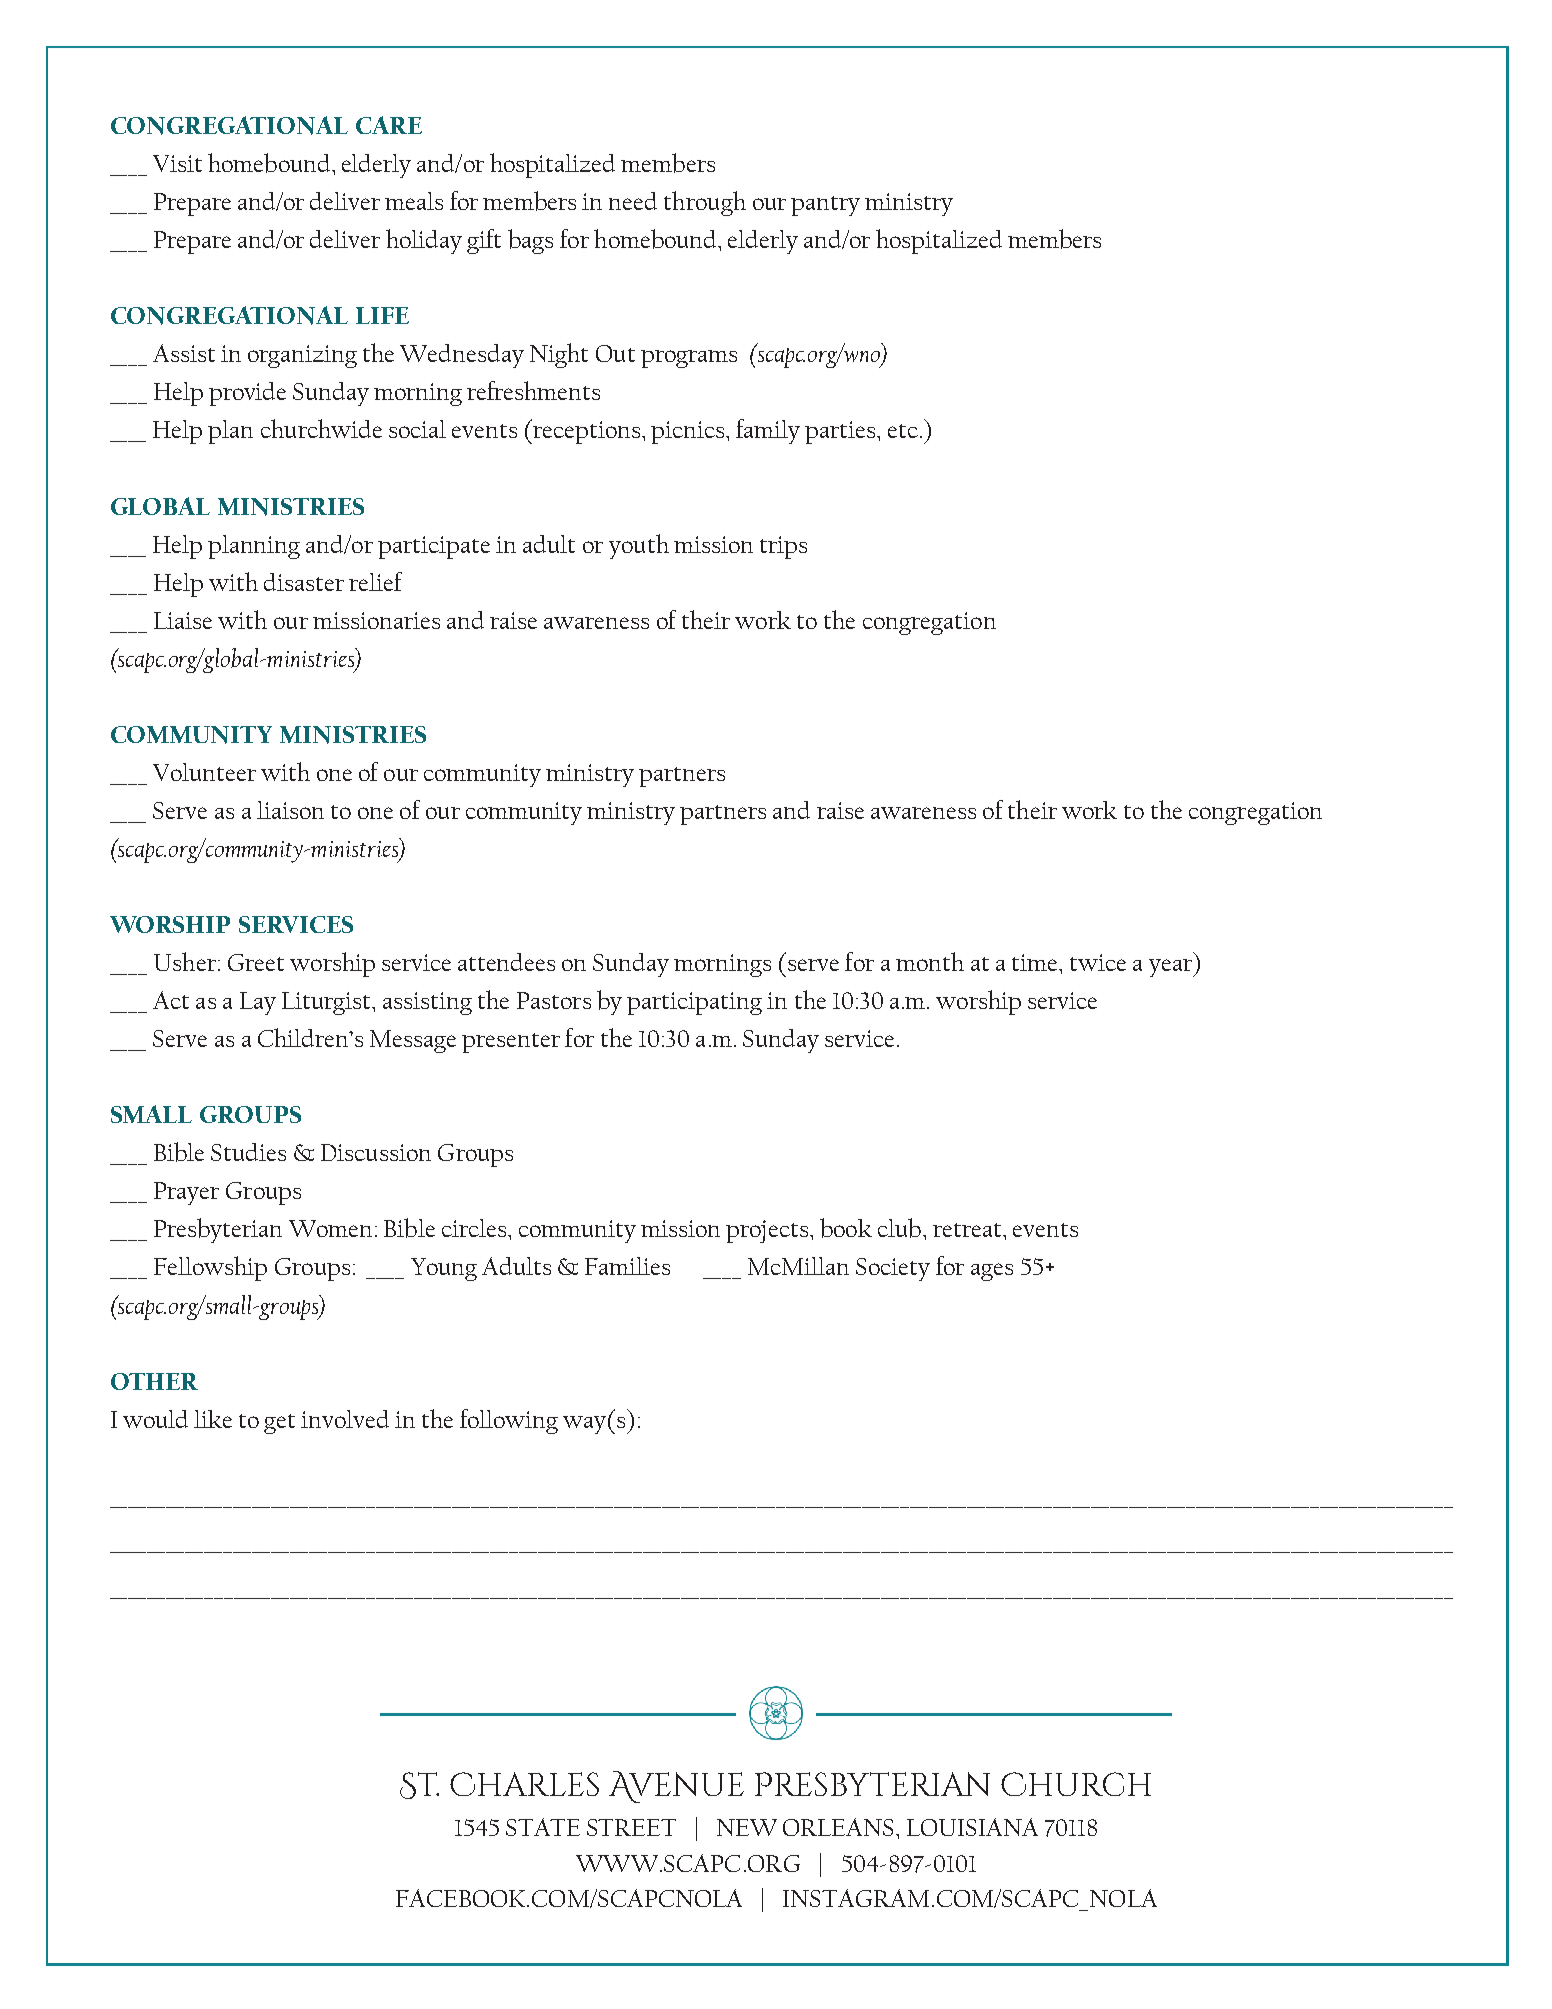 This screenshot has width=1552, height=2009. I want to click on participating, so click(694, 1003).
